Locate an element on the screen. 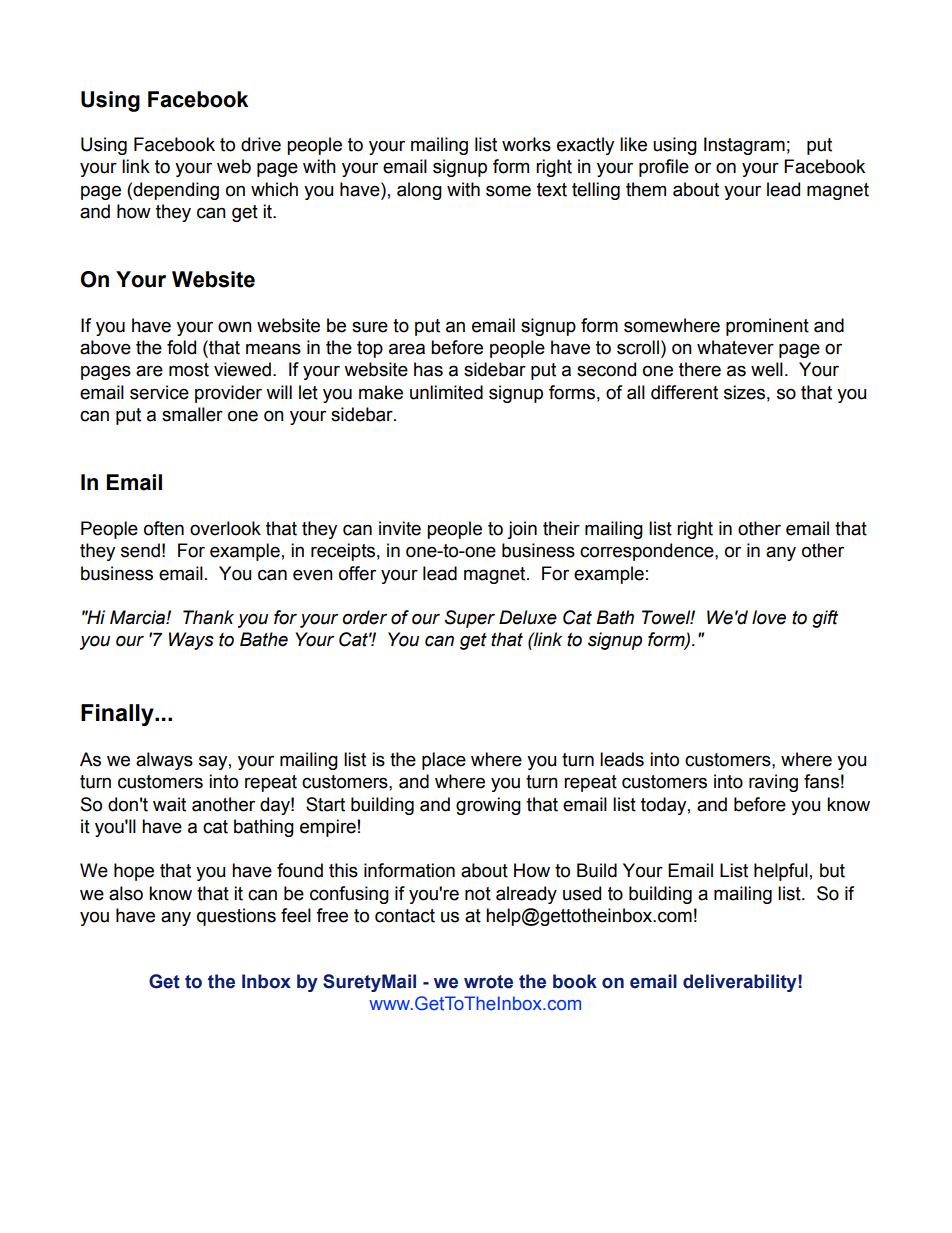 The width and height of the screenshot is (952, 1233). send is located at coordinates (140, 550).
